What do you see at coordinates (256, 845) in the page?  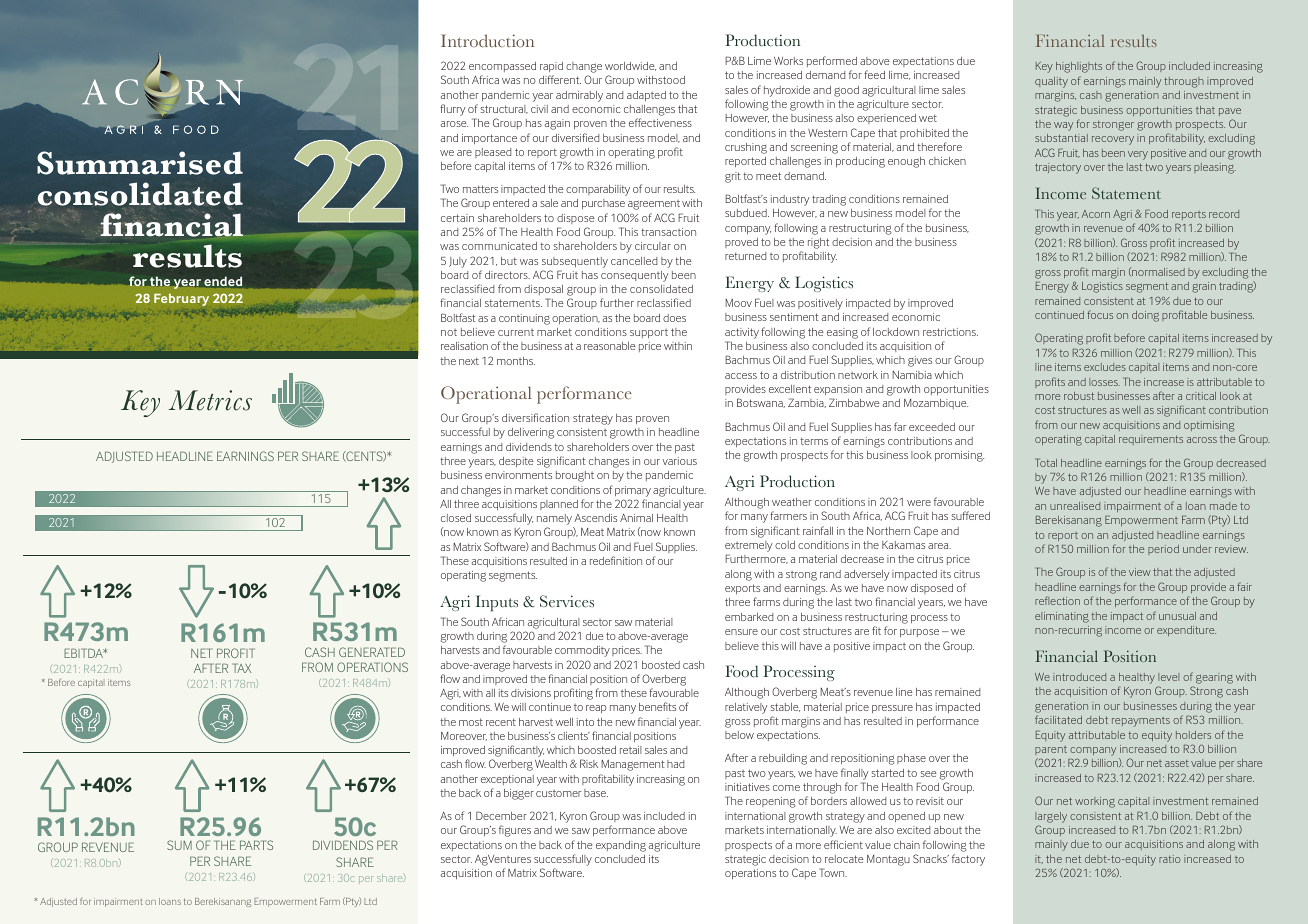 I see `PARTS` at bounding box center [256, 845].
